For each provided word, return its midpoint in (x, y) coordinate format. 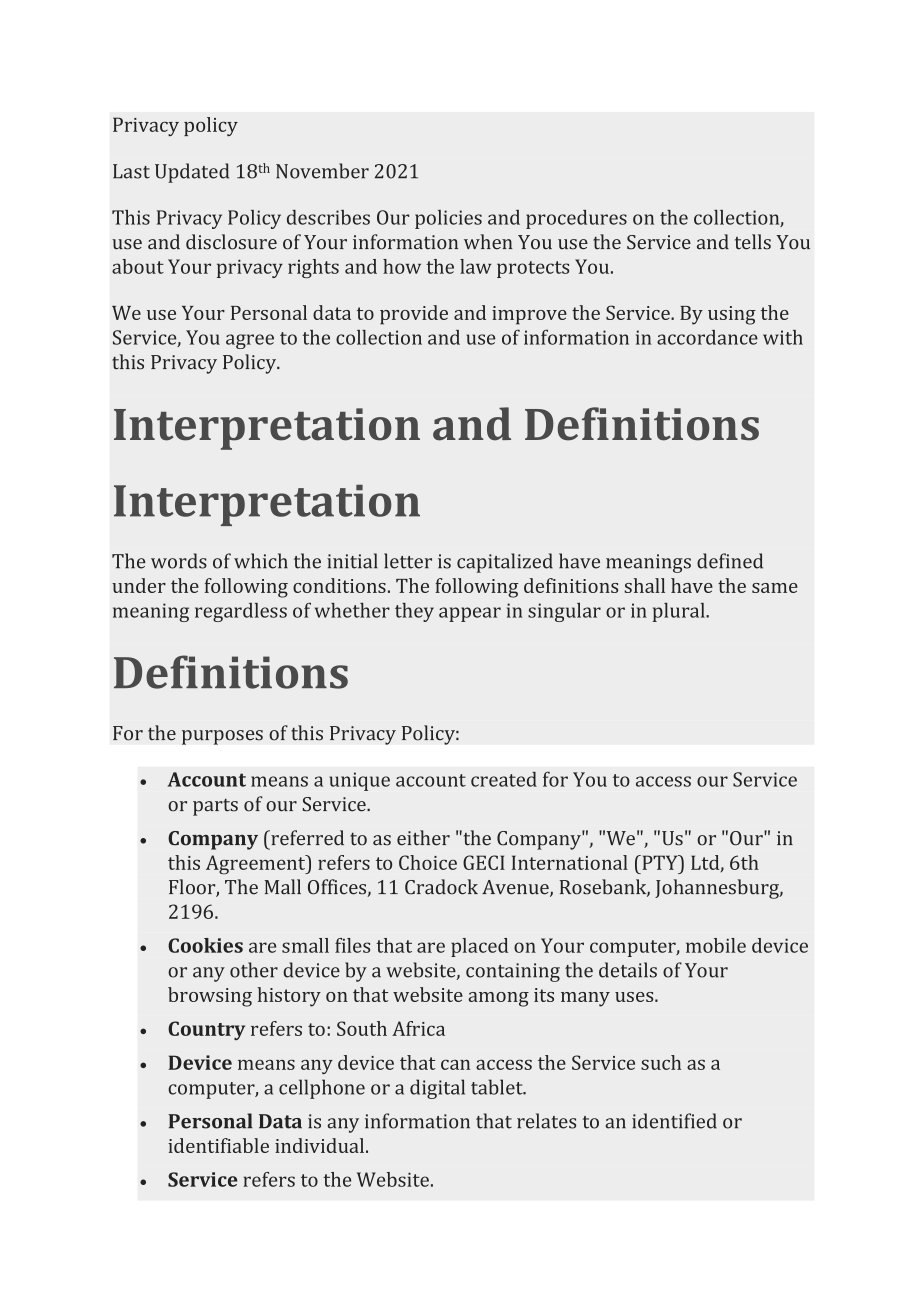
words (179, 561)
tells (753, 242)
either (423, 838)
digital (437, 1089)
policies (448, 219)
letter (408, 561)
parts (215, 807)
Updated (192, 173)
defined (730, 561)
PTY (660, 862)
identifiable (218, 1145)
